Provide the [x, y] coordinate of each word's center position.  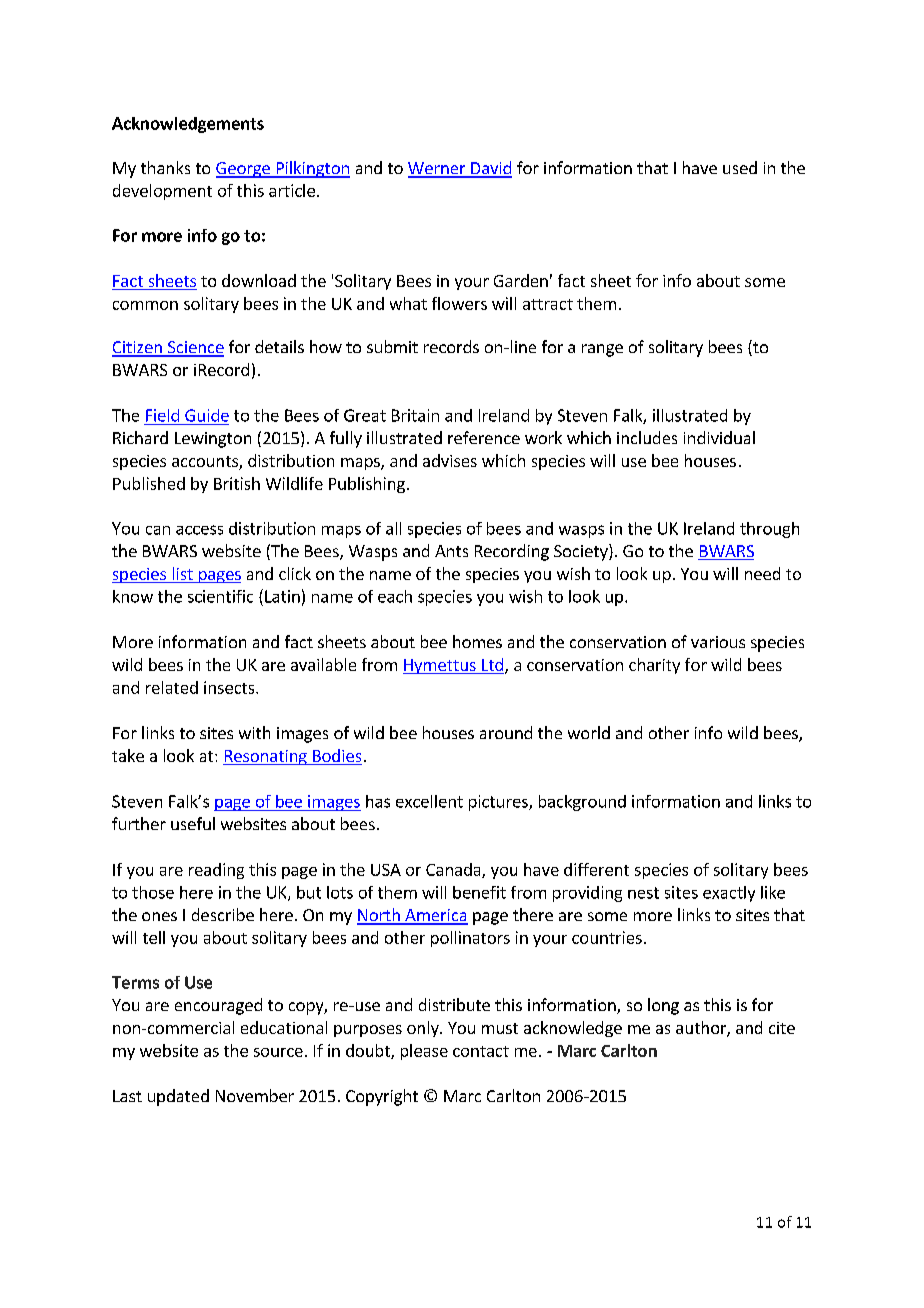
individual [719, 437]
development [162, 192]
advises [450, 460]
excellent [429, 801]
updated [178, 1097]
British [237, 483]
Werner [438, 169]
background [582, 803]
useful [193, 823]
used [740, 167]
